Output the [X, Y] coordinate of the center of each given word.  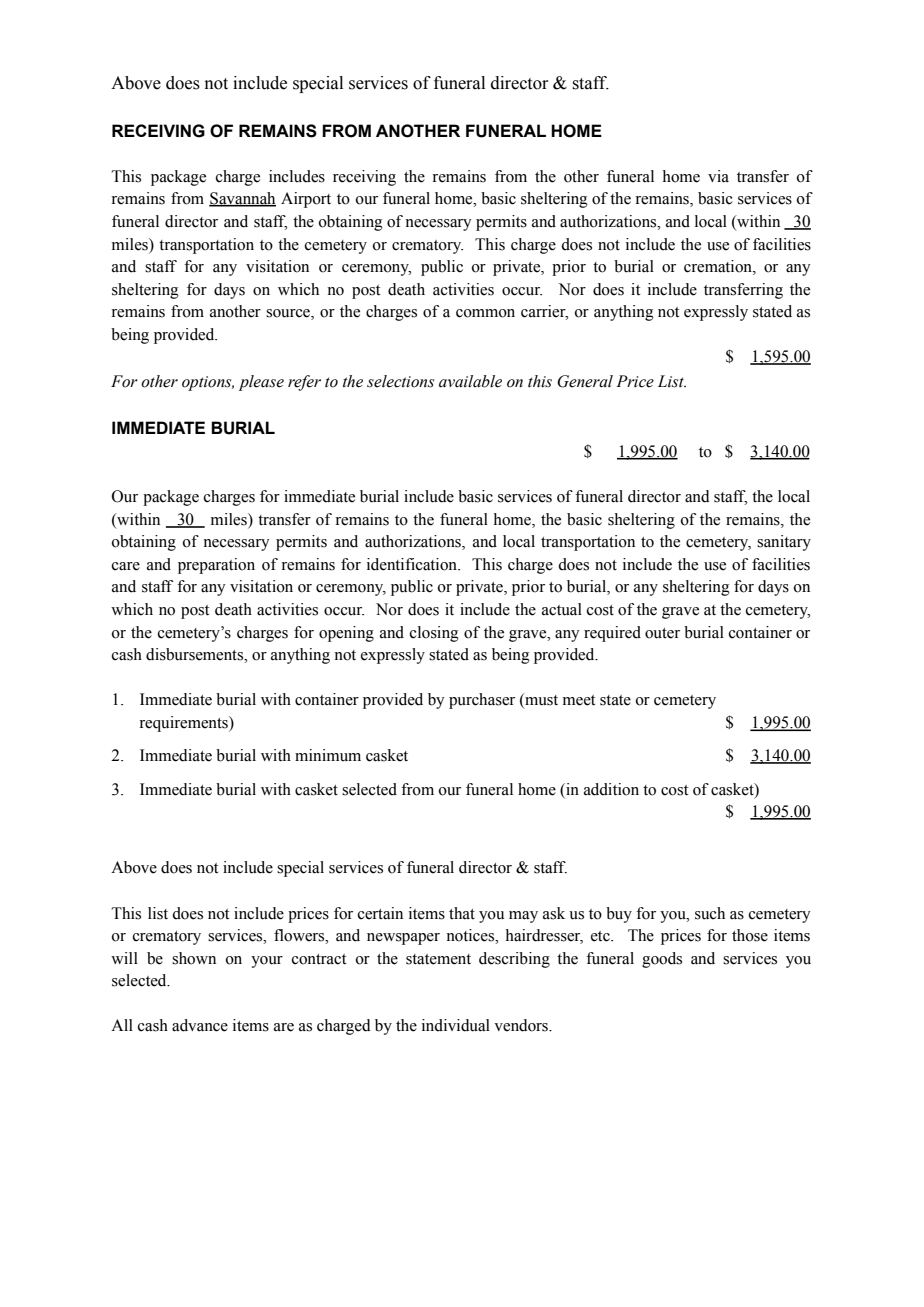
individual [456, 1025]
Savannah [242, 199]
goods [662, 960]
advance [200, 1025]
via [718, 176]
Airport [306, 200]
